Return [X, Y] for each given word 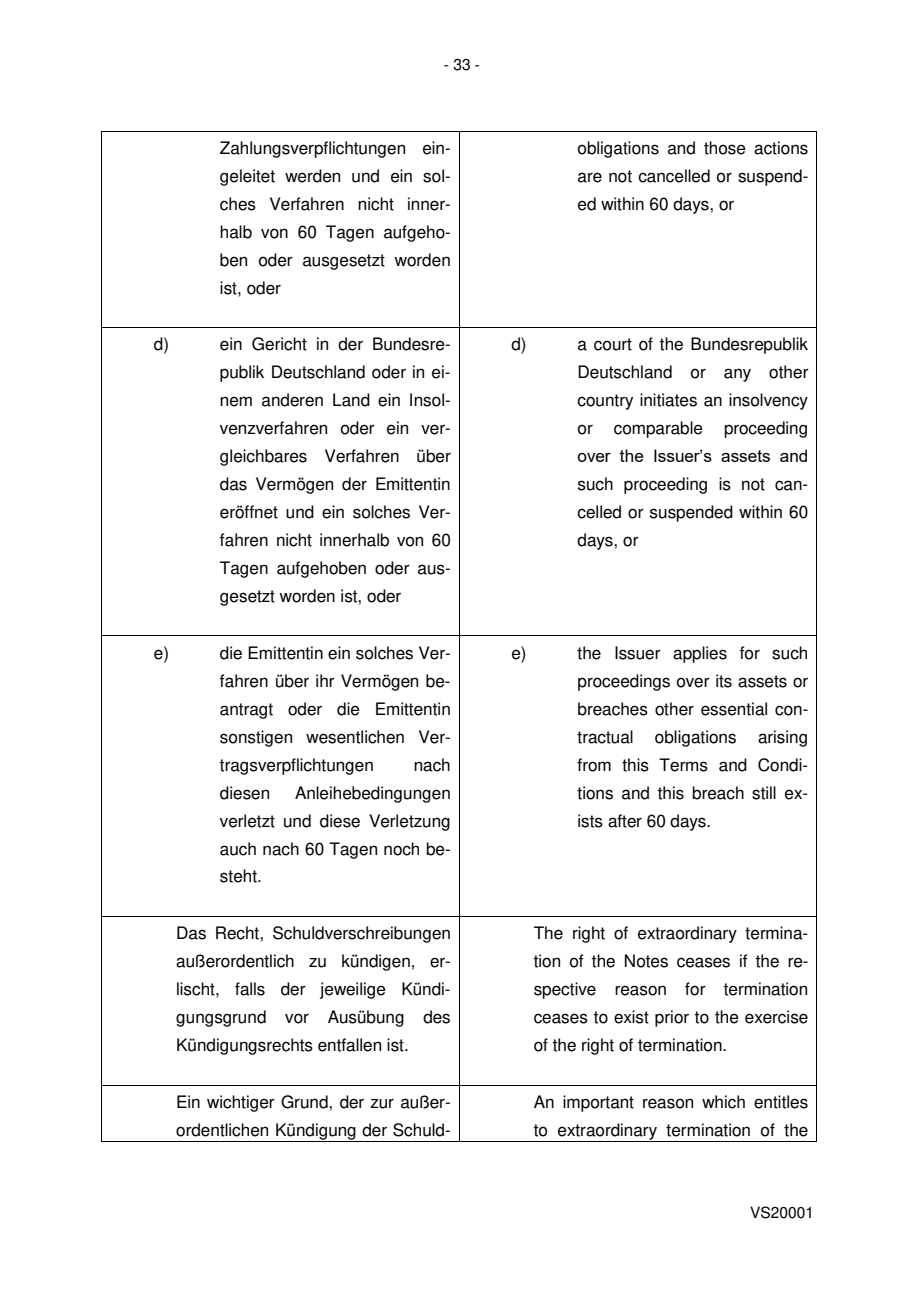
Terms [683, 765]
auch [238, 849]
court [613, 344]
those [725, 148]
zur [382, 1104]
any [737, 375]
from [594, 765]
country [605, 402]
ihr [325, 680]
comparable [658, 429]
